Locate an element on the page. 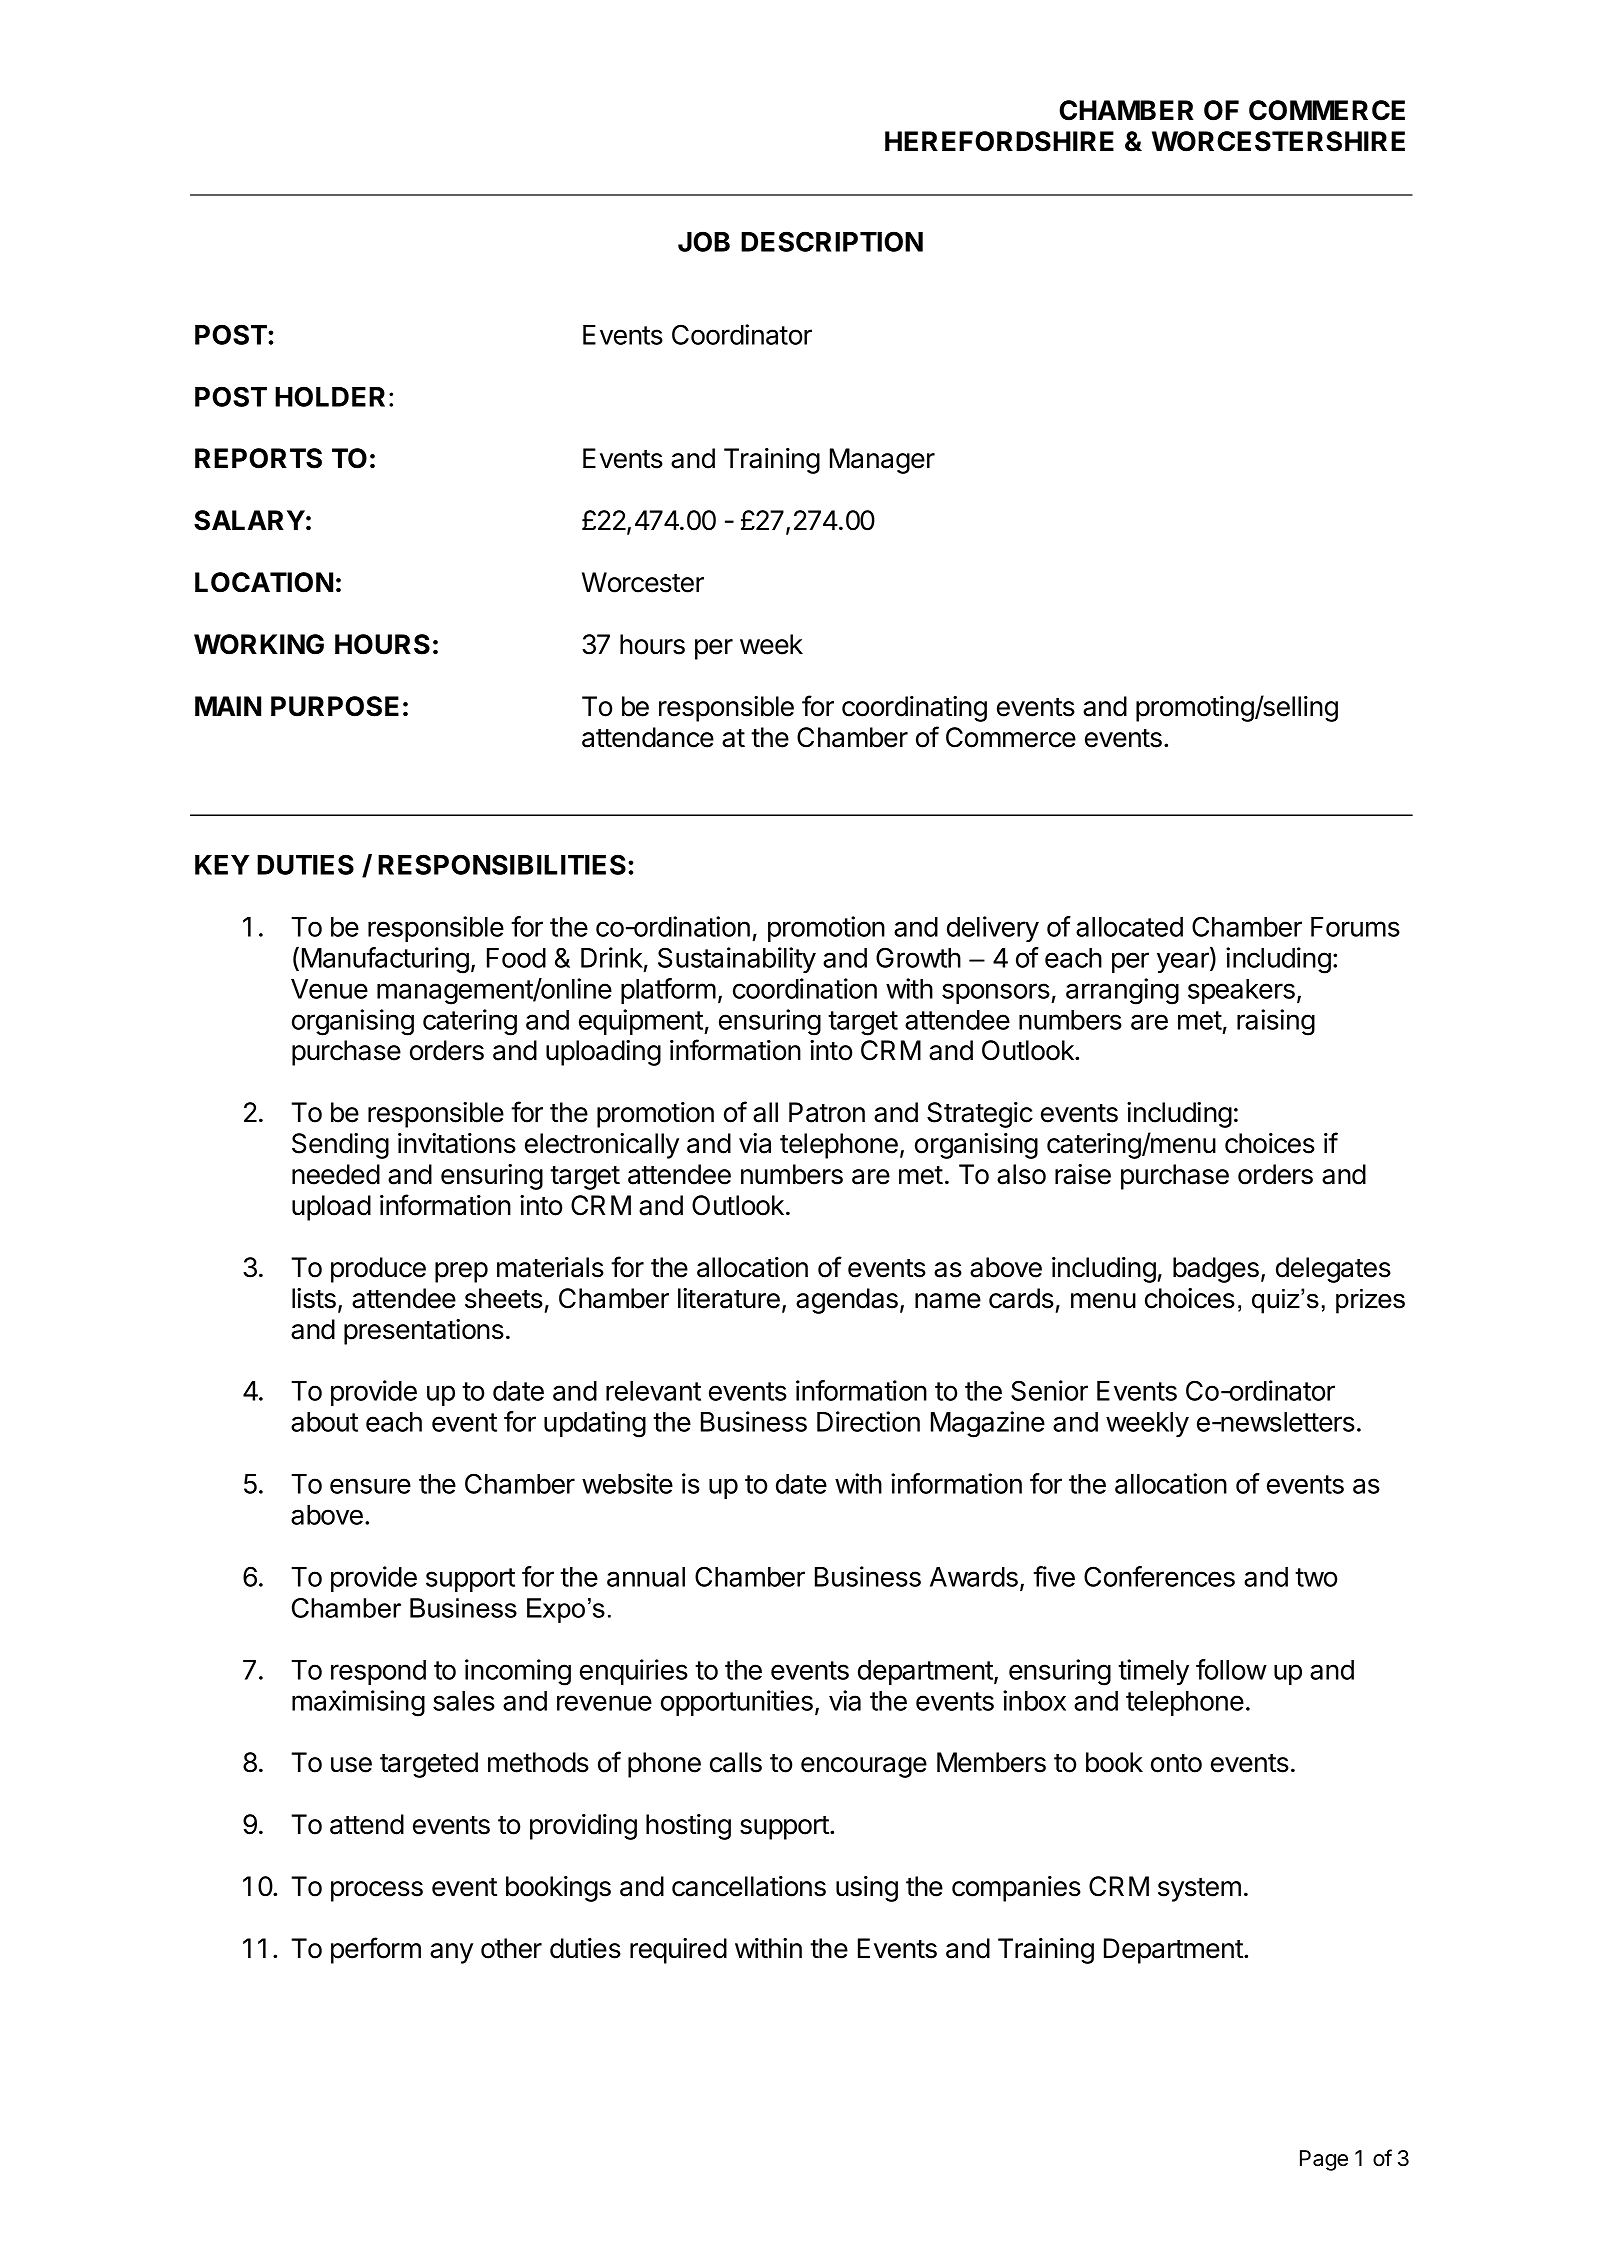 Image resolution: width=1602 pixels, height=2266 pixels. badges is located at coordinates (1216, 1270).
